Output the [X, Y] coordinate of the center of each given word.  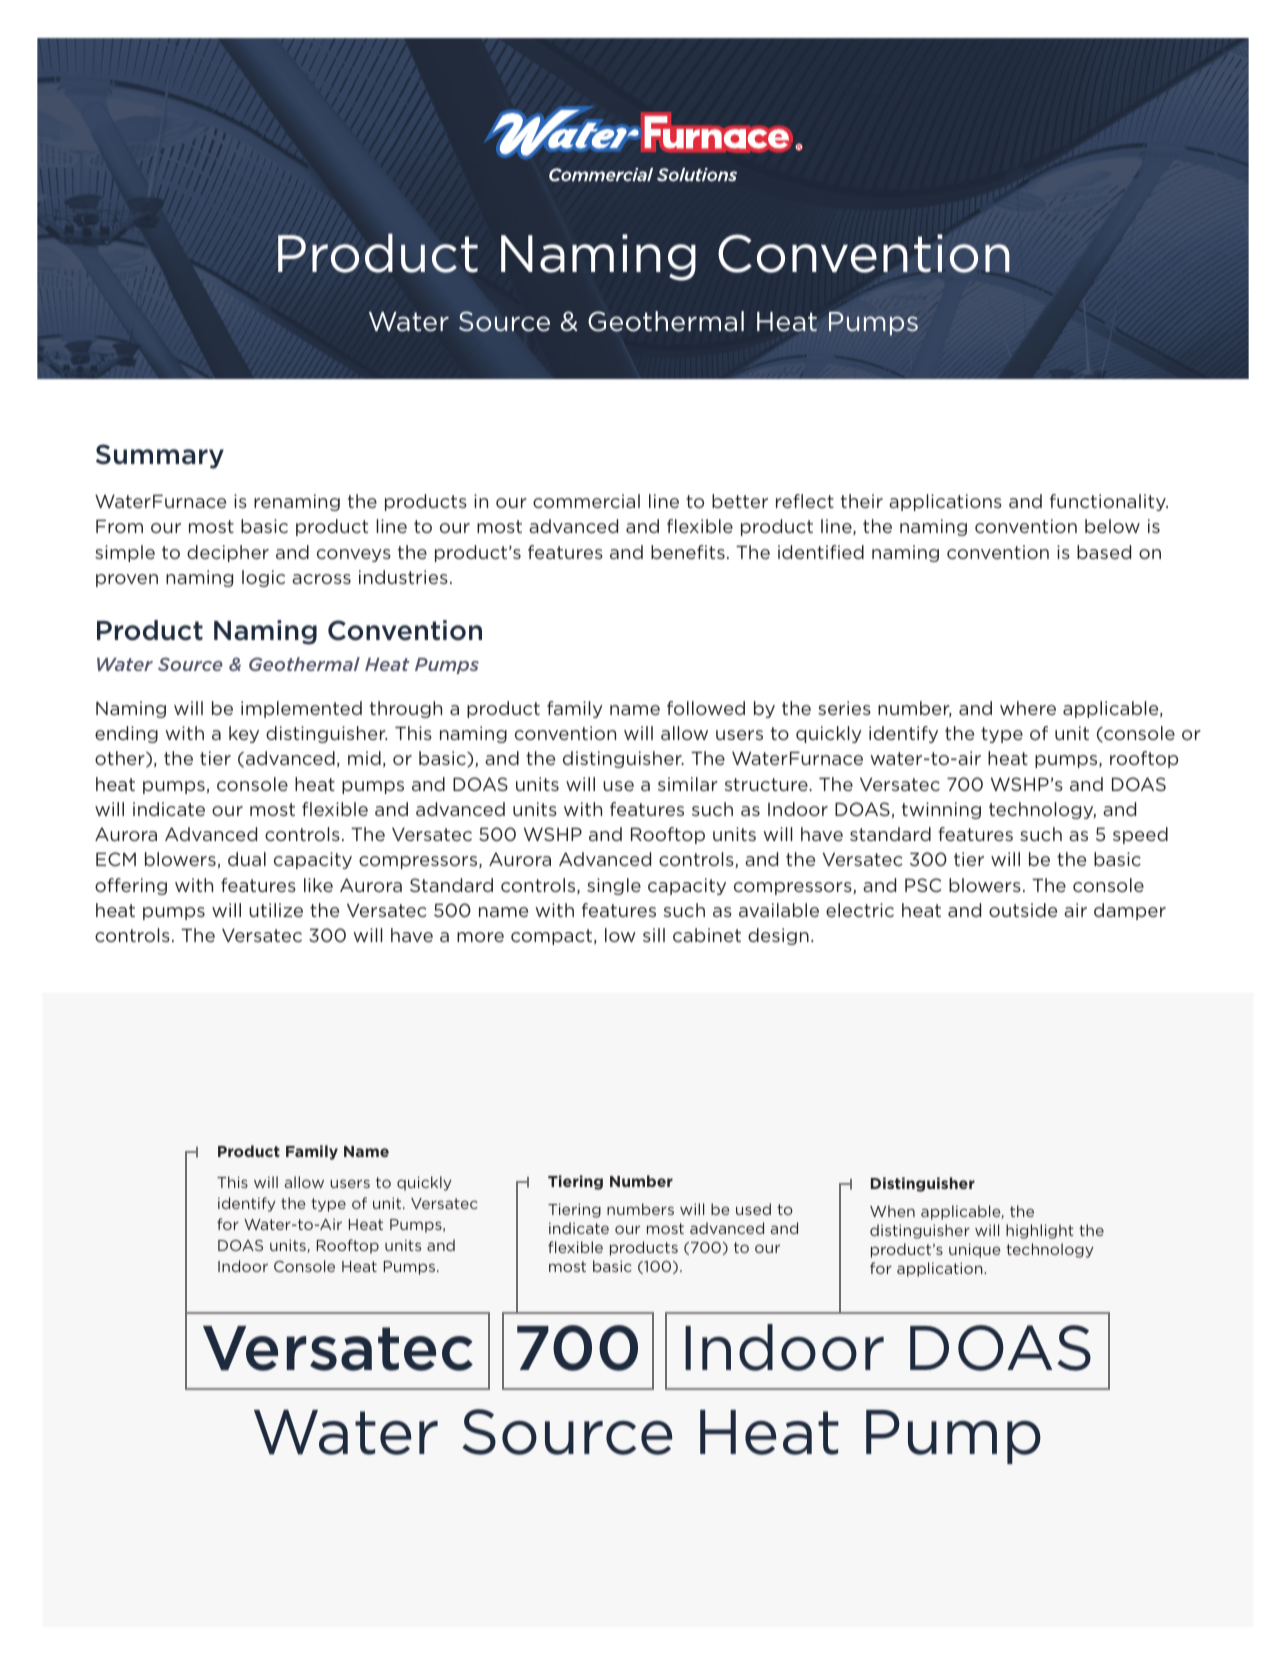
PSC [923, 885]
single [614, 886]
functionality [1109, 502]
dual [247, 859]
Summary [160, 456]
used [753, 1209]
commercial [586, 501]
